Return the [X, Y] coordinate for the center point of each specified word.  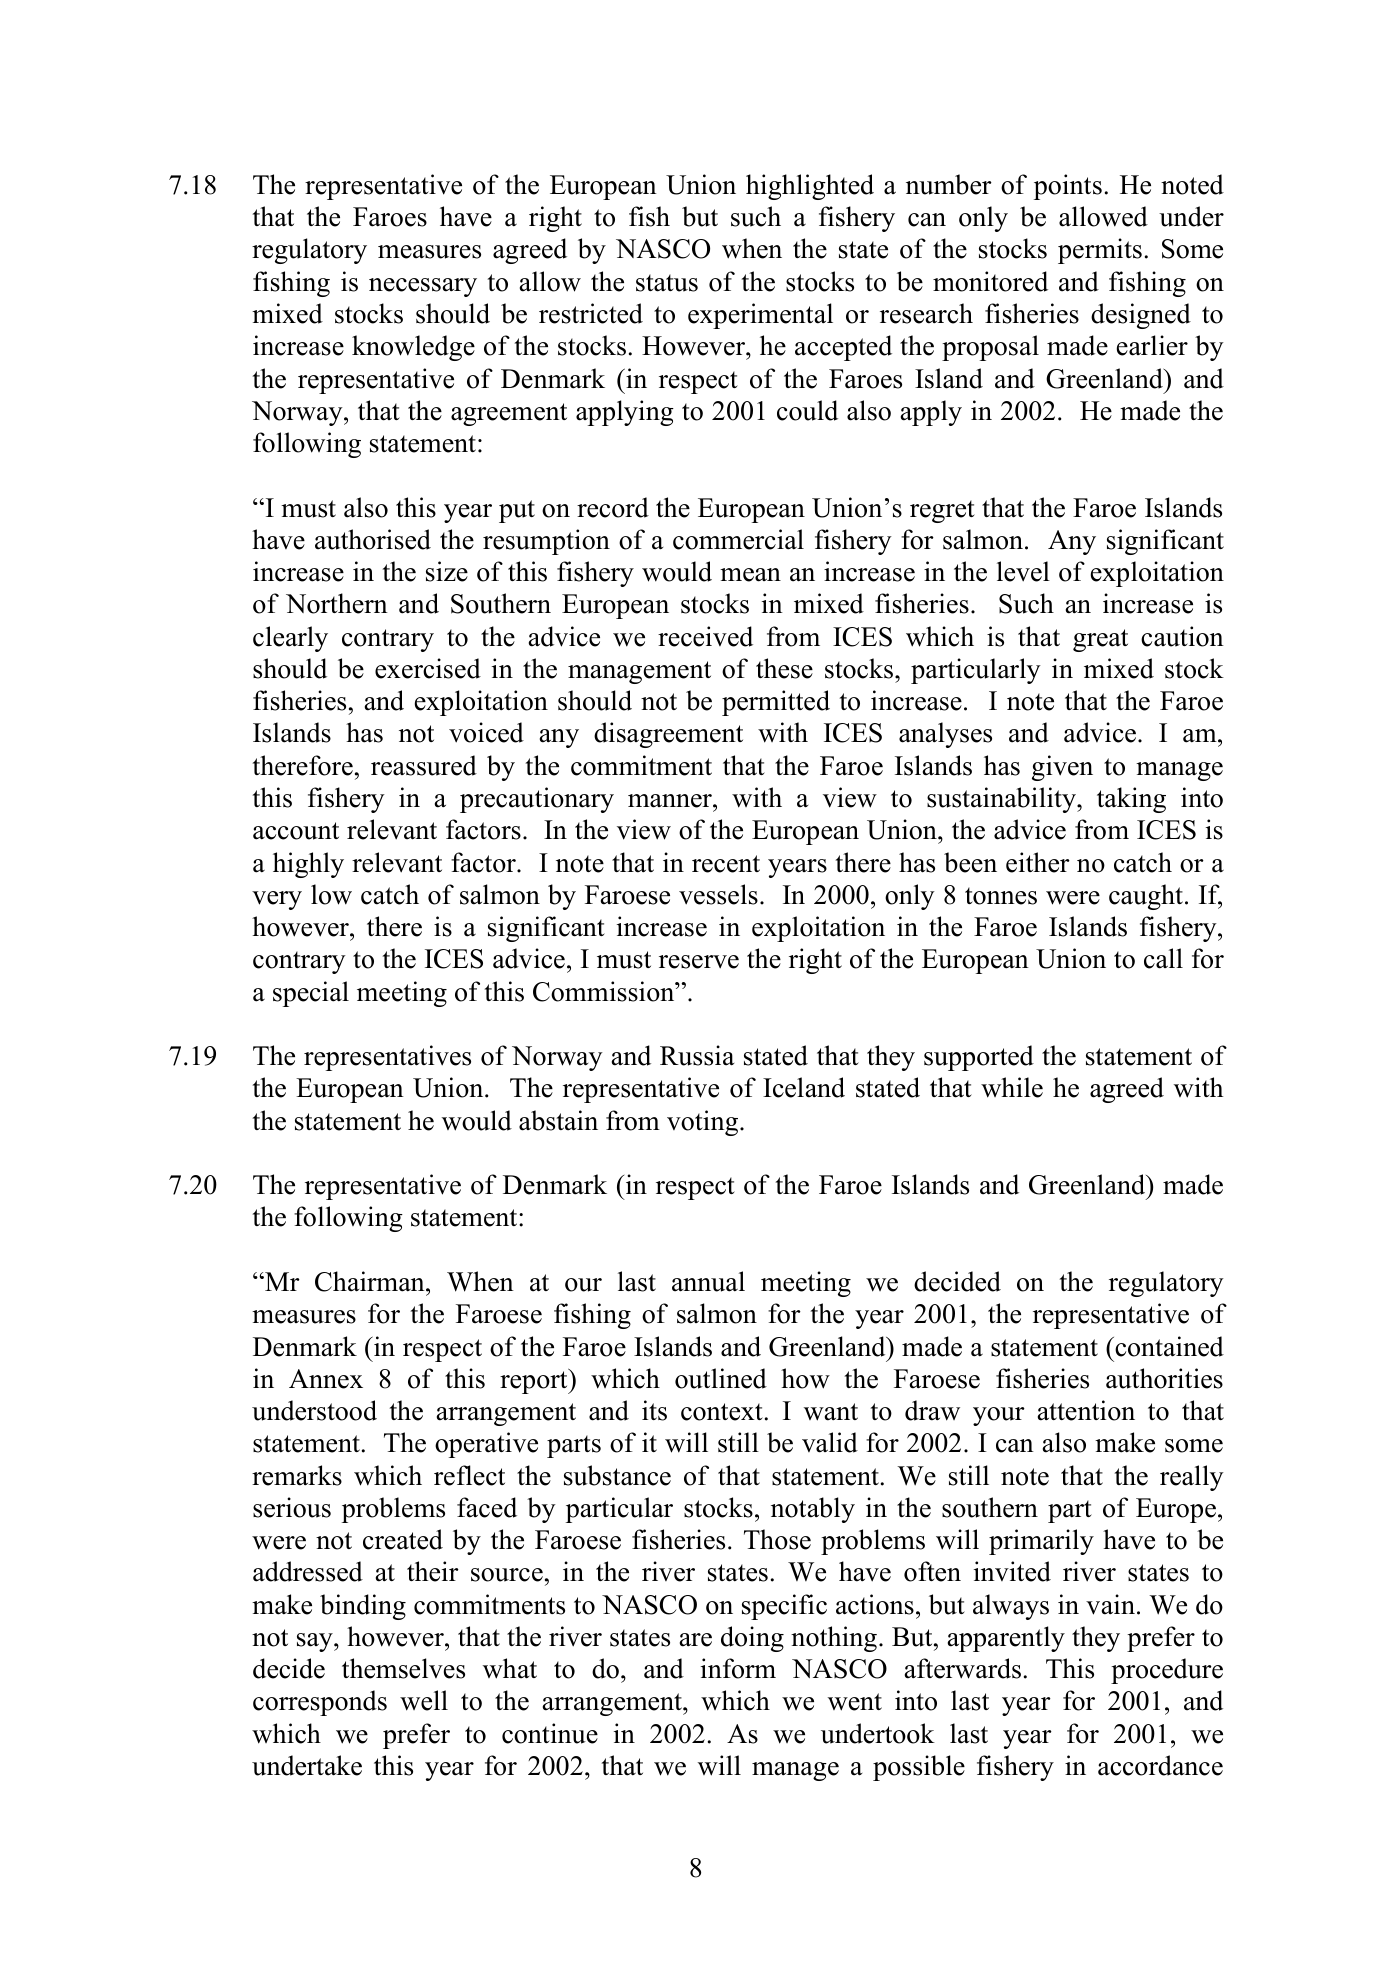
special [311, 994]
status [667, 283]
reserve [699, 962]
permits [1100, 251]
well [424, 1700]
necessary [423, 287]
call [1163, 958]
